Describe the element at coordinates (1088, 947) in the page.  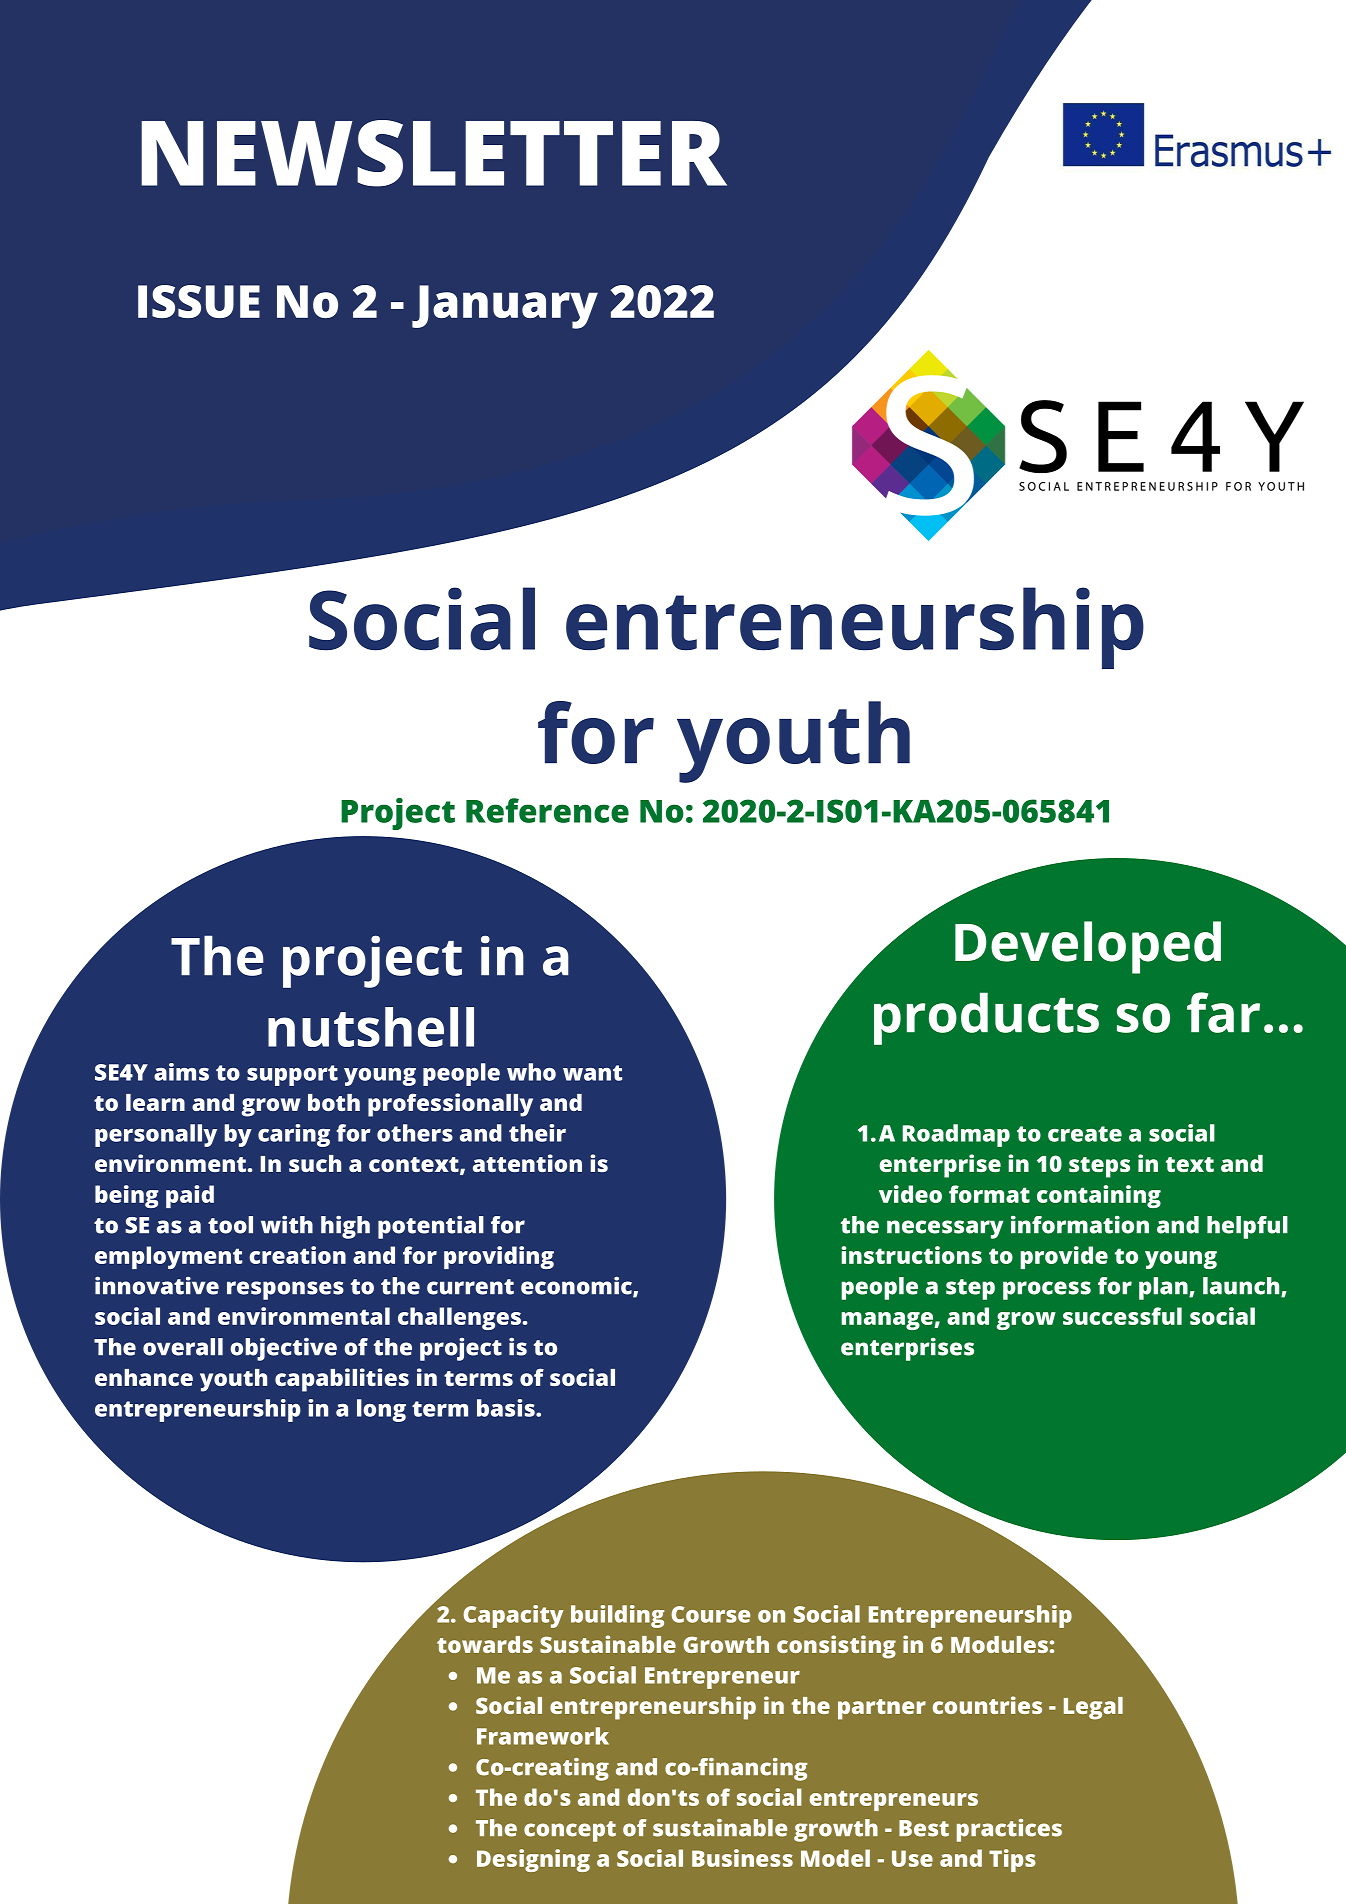
I see `Developed` at that location.
